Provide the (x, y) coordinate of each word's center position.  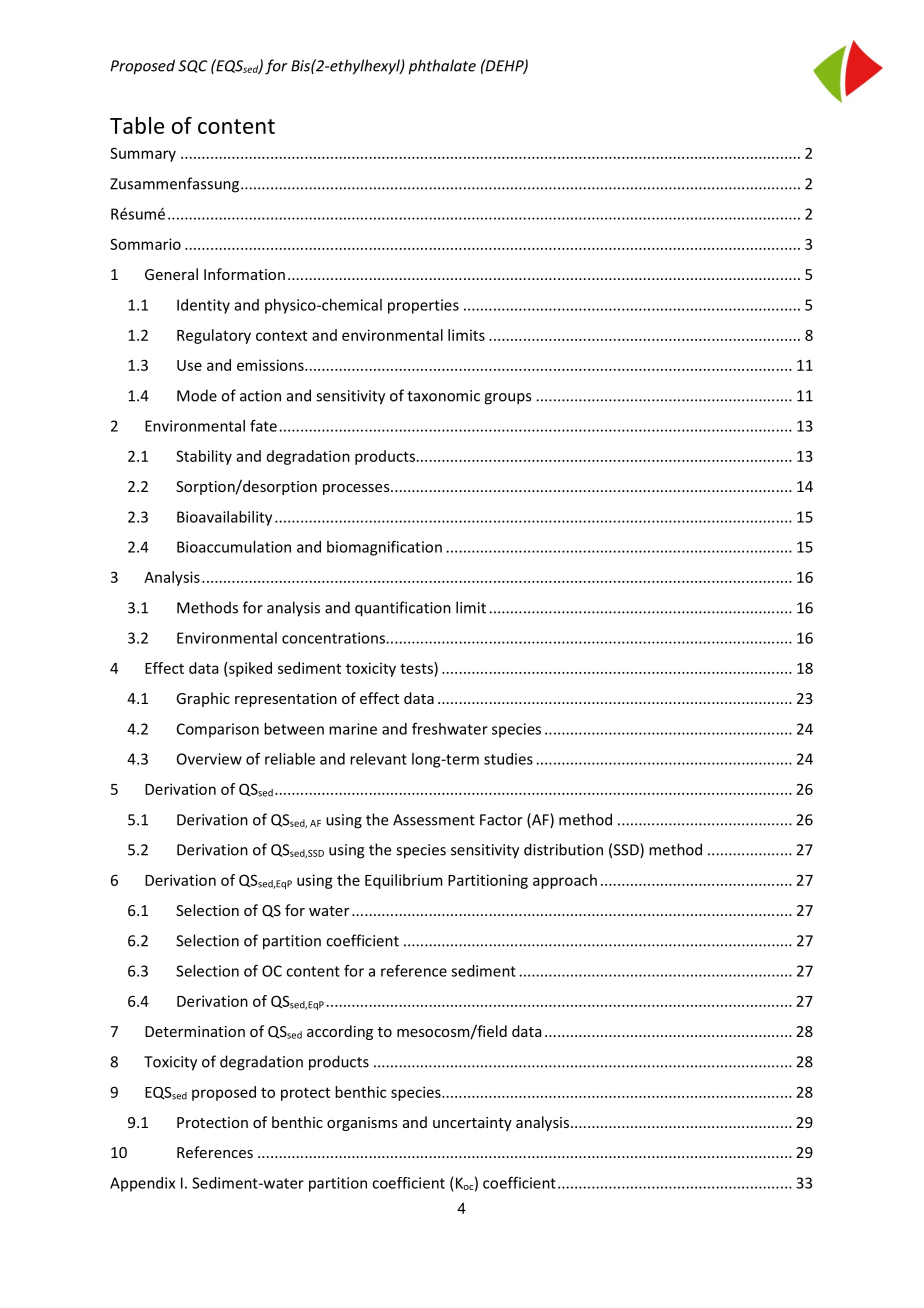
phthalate (442, 67)
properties (423, 306)
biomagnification (384, 548)
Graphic (203, 699)
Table (137, 125)
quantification (403, 609)
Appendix (142, 1184)
